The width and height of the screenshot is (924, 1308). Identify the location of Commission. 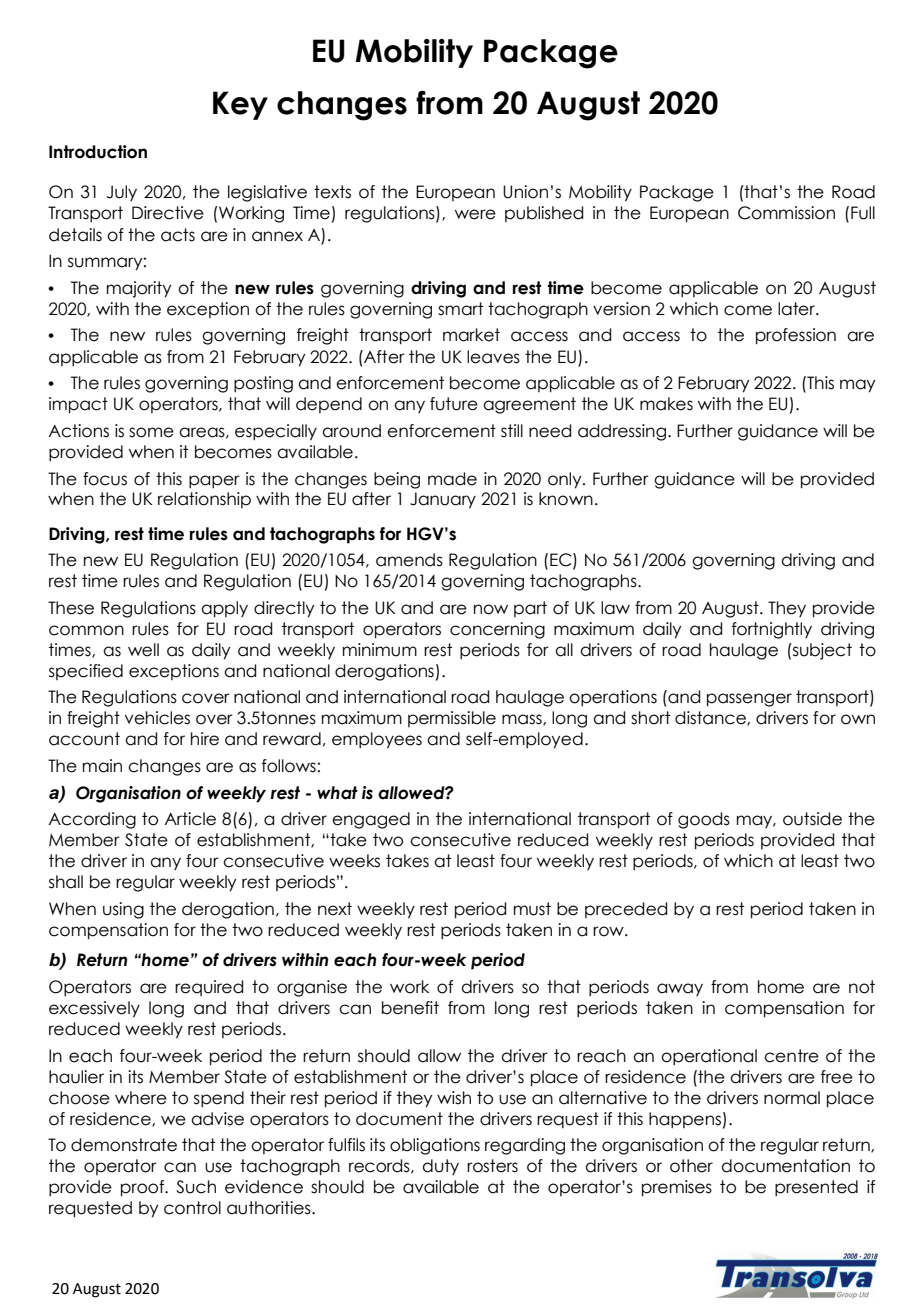
(786, 213).
